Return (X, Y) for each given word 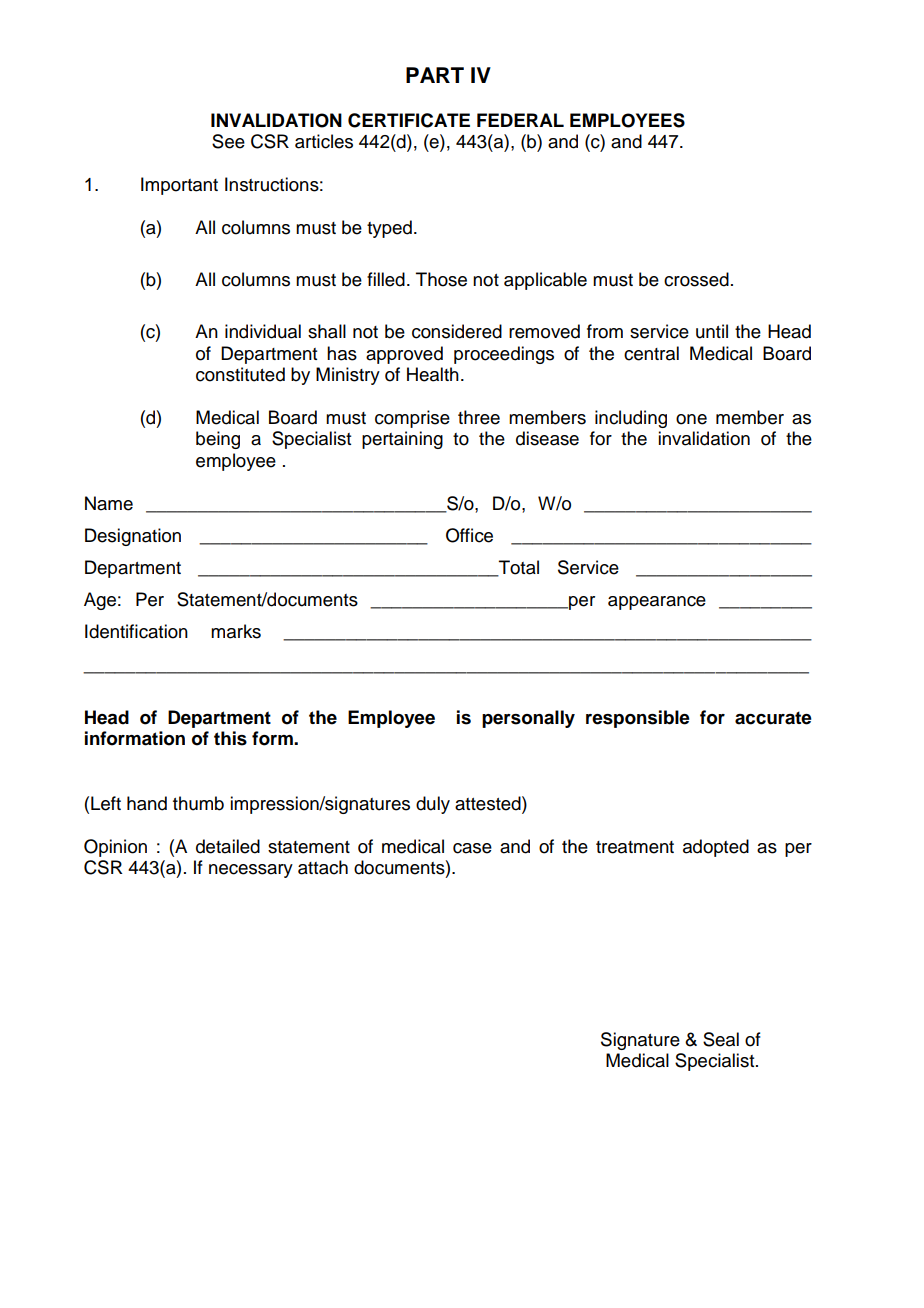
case (472, 848)
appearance (657, 603)
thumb (198, 803)
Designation (133, 537)
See (228, 141)
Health (433, 374)
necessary (251, 871)
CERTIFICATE (409, 120)
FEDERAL (520, 120)
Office (469, 535)
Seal (721, 1039)
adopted (716, 848)
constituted (240, 374)
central (651, 353)
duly (433, 805)
